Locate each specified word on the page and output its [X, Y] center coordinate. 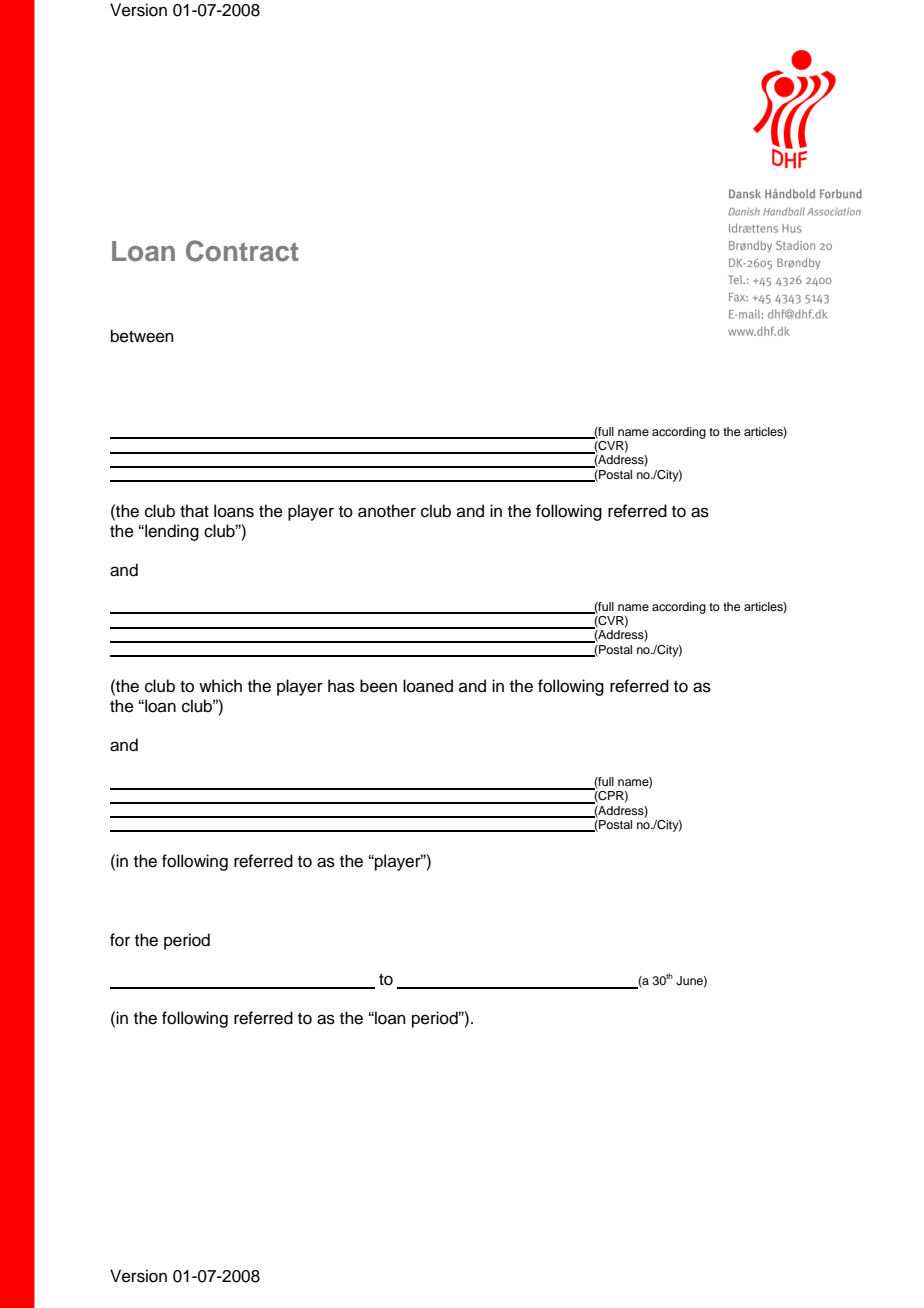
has [341, 686]
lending [171, 532]
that [194, 511]
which [220, 686]
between [142, 336]
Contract [242, 251]
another [387, 511]
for [120, 940]
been [378, 686]
